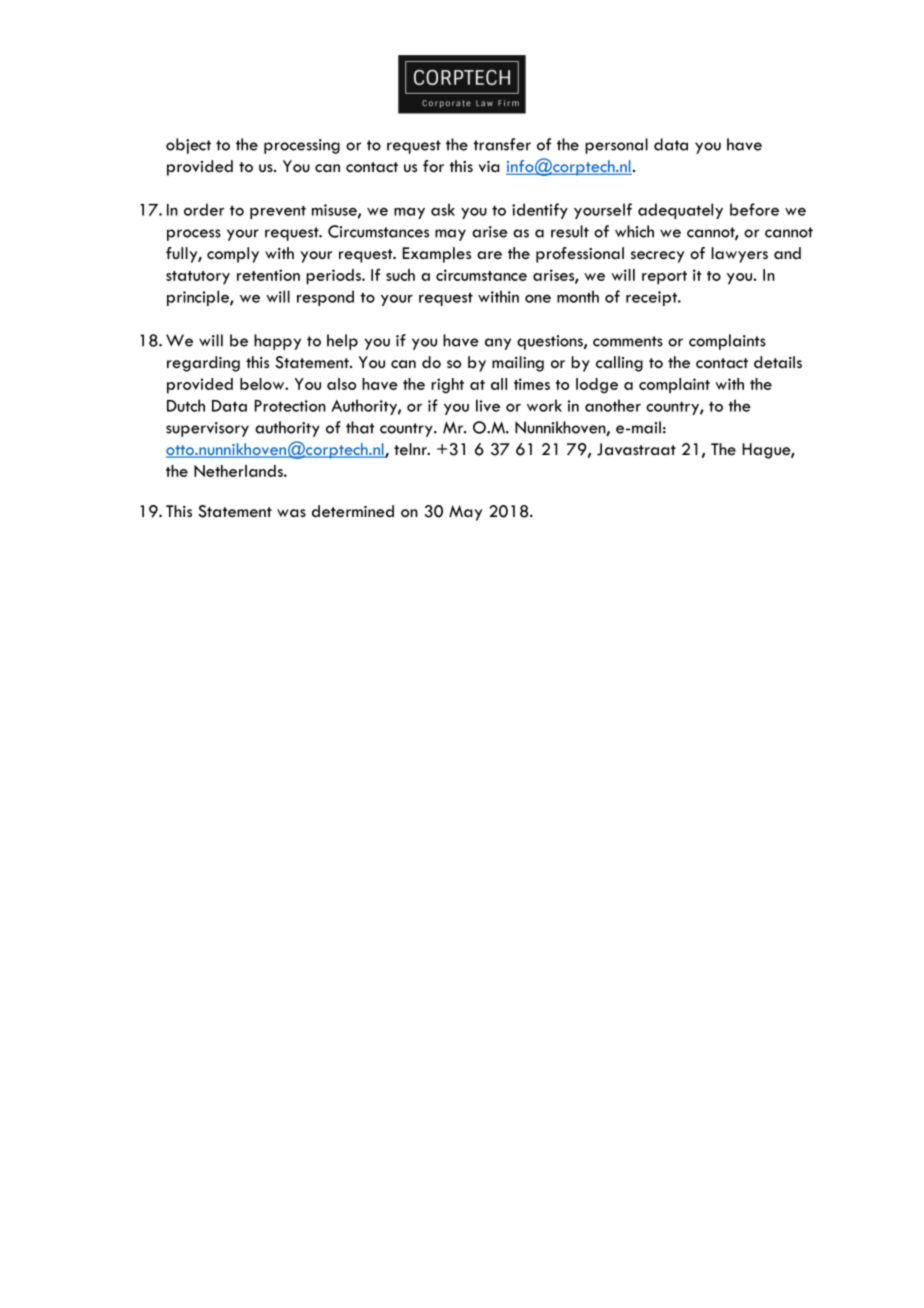 Image resolution: width=924 pixels, height=1308 pixels. Describe the element at coordinates (489, 166) in the screenshot. I see `via` at that location.
